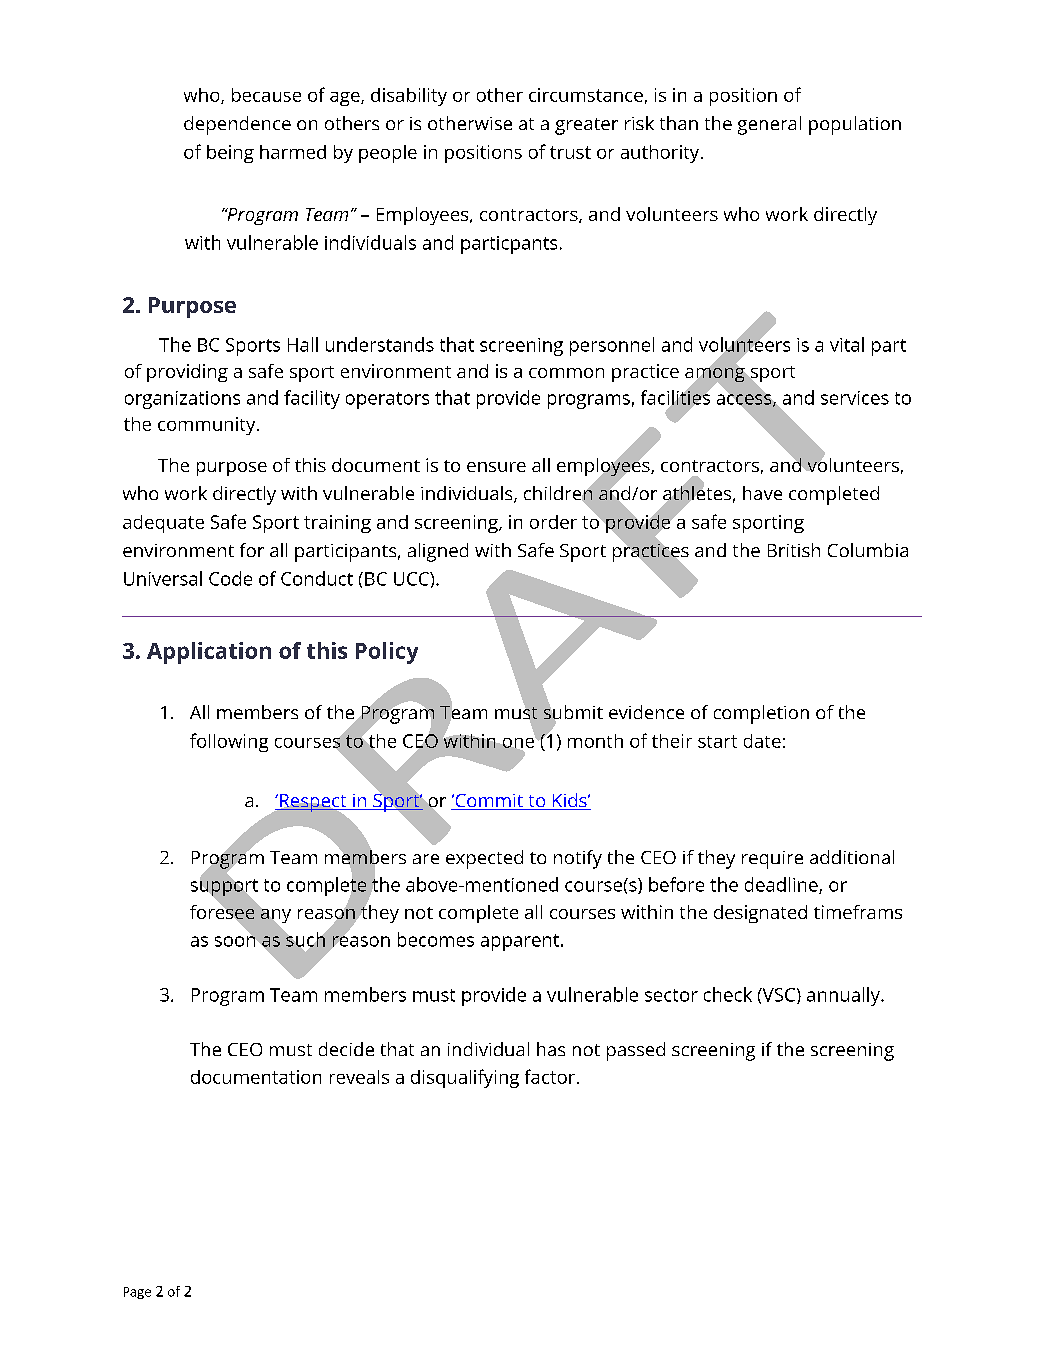  I want to click on dependence, so click(237, 125).
